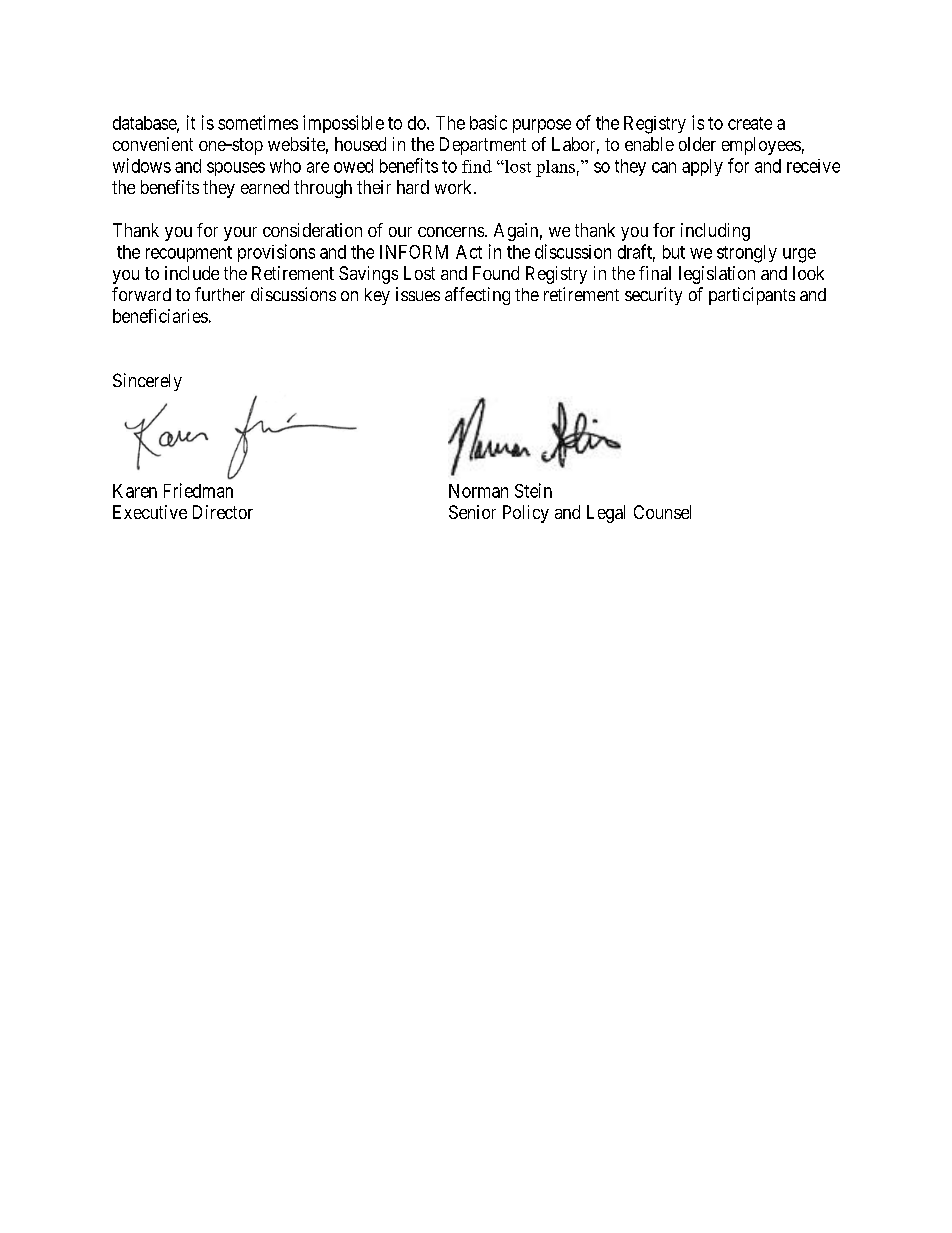  I want to click on Act, so click(469, 252).
